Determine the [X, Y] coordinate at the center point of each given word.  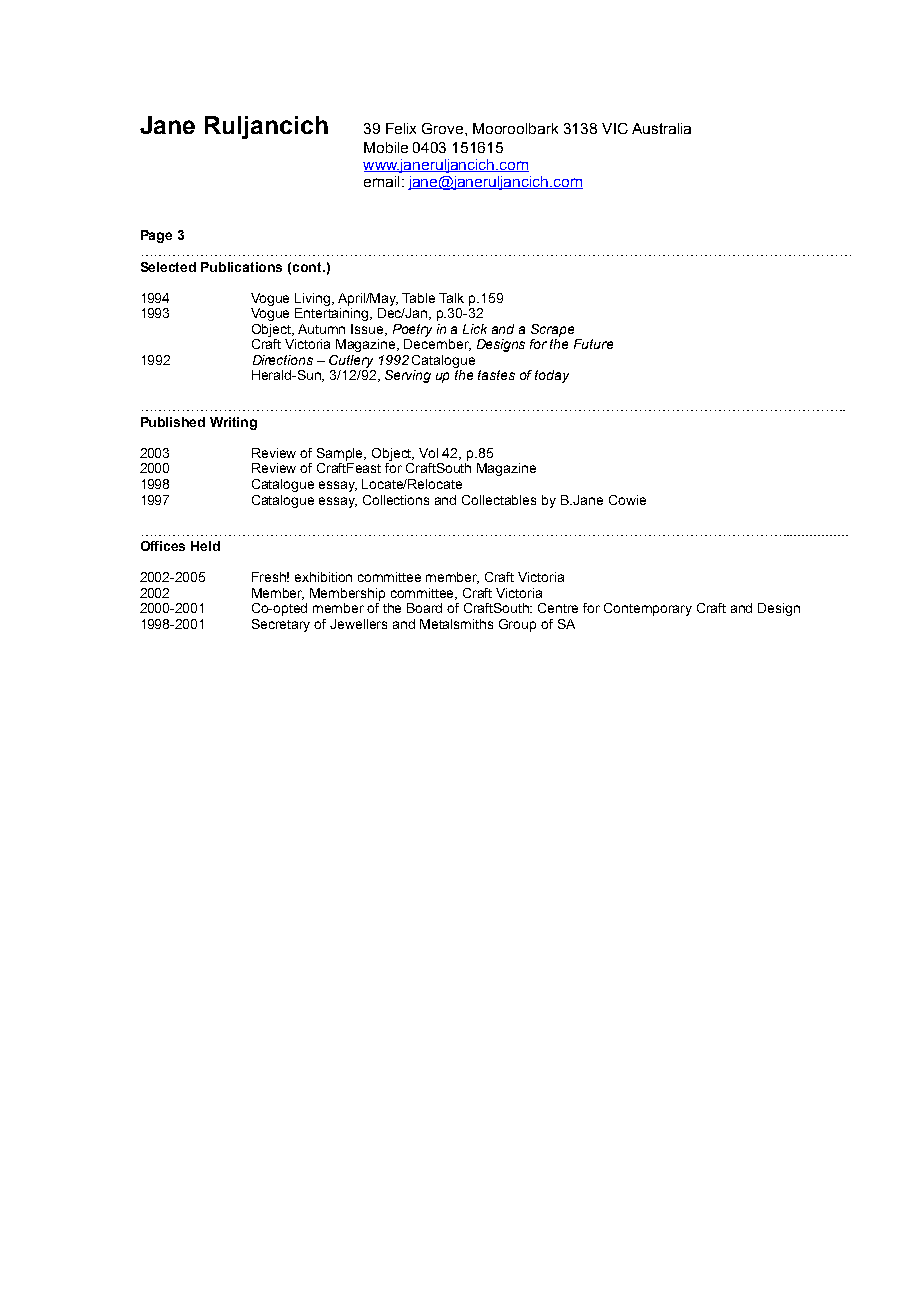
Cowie [627, 500]
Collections [396, 500]
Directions [283, 360]
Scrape [552, 330]
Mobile [386, 147]
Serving [408, 376]
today [552, 376]
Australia [661, 128]
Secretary [281, 625]
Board [424, 608]
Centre [558, 608]
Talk [451, 298]
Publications [241, 267]
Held [205, 546]
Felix [401, 128]
